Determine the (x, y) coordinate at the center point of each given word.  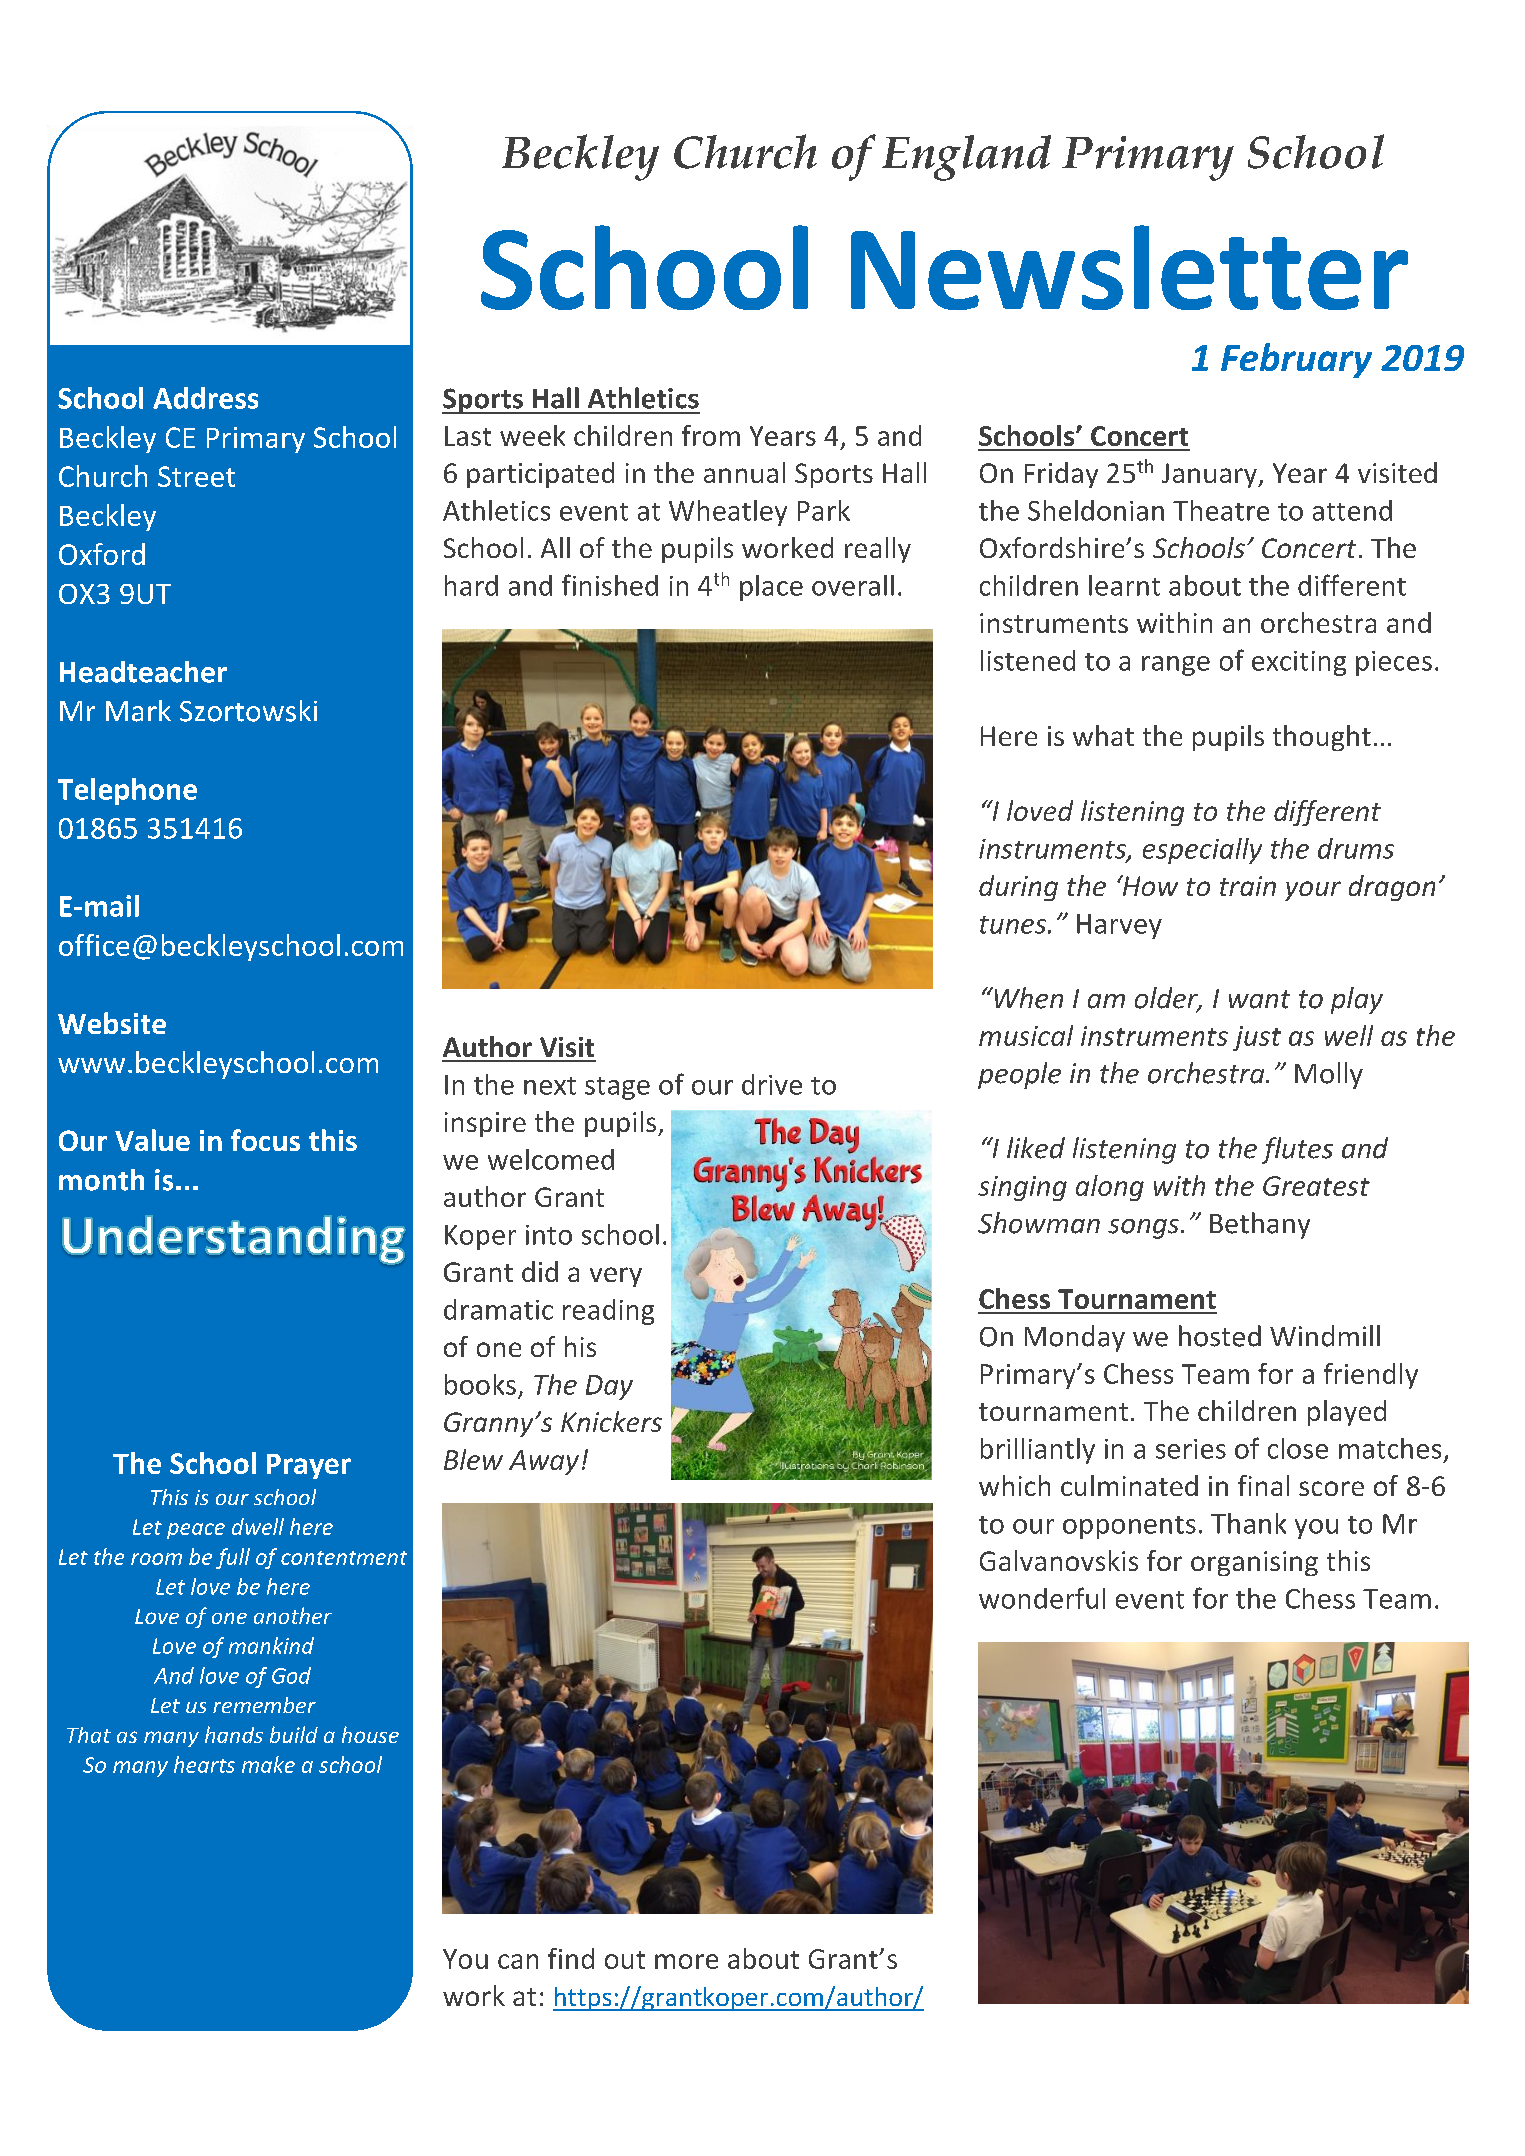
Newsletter (1129, 267)
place (771, 588)
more (686, 1961)
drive (772, 1084)
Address (205, 398)
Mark (138, 711)
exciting (1299, 663)
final (1263, 1485)
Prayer (309, 1466)
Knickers (611, 1421)
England (966, 158)
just (1257, 1038)
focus (265, 1140)
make (268, 1764)
